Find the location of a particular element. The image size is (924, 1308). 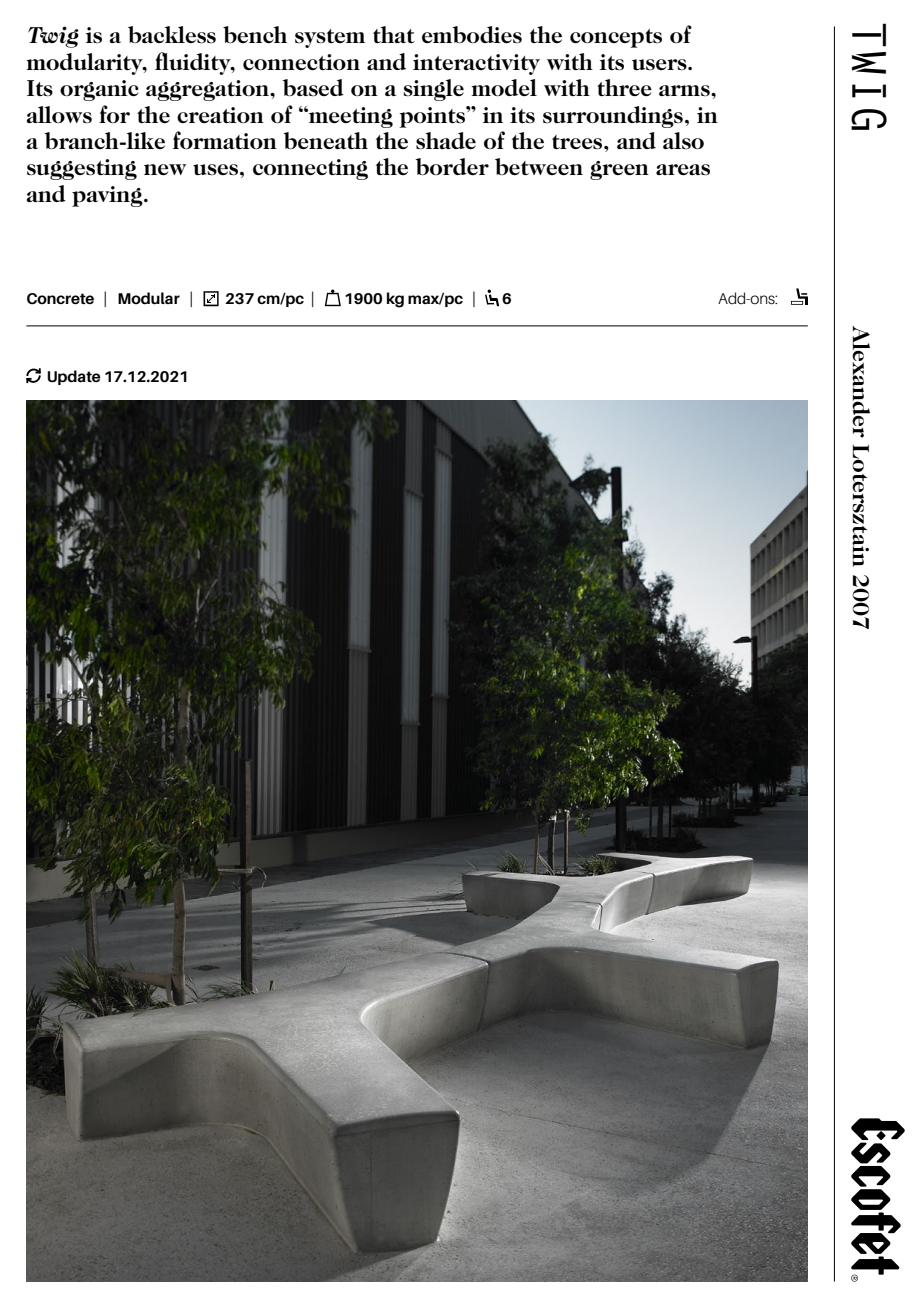

paving is located at coordinates (108, 196).
